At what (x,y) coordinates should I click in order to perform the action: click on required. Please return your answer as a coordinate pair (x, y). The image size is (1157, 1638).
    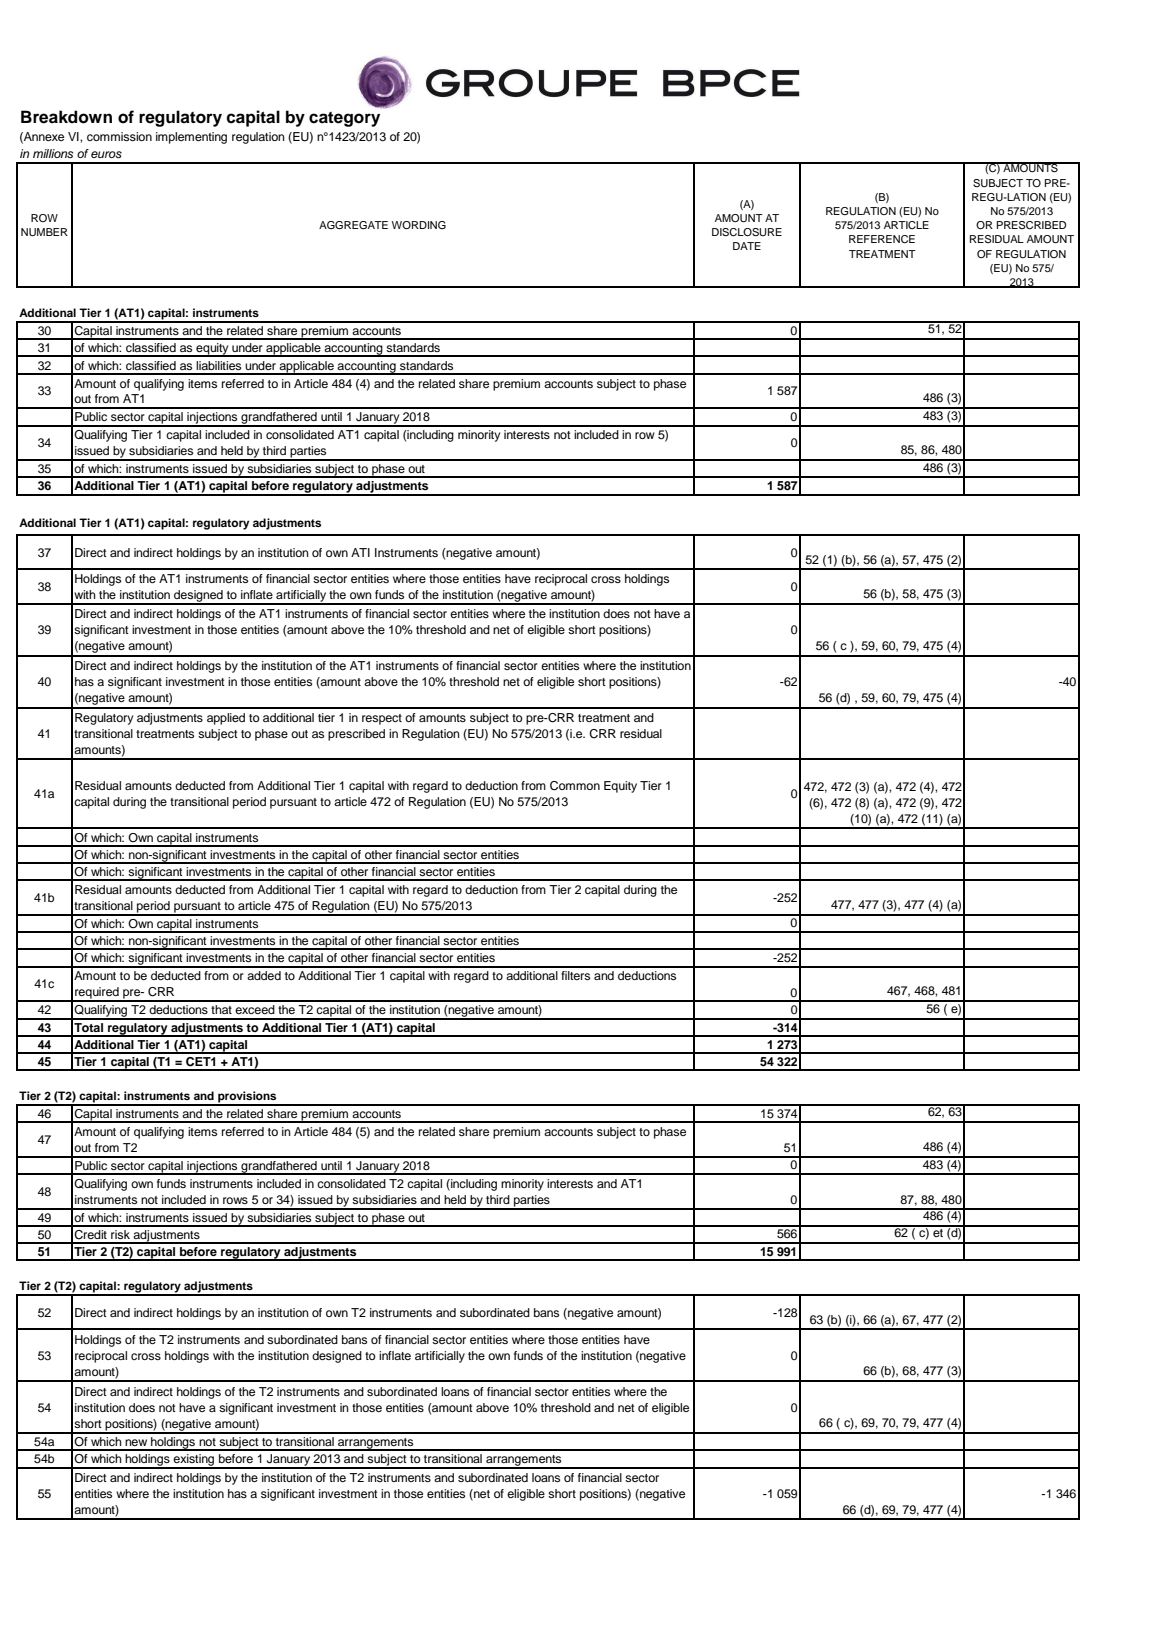
    Looking at the image, I should click on (97, 994).
